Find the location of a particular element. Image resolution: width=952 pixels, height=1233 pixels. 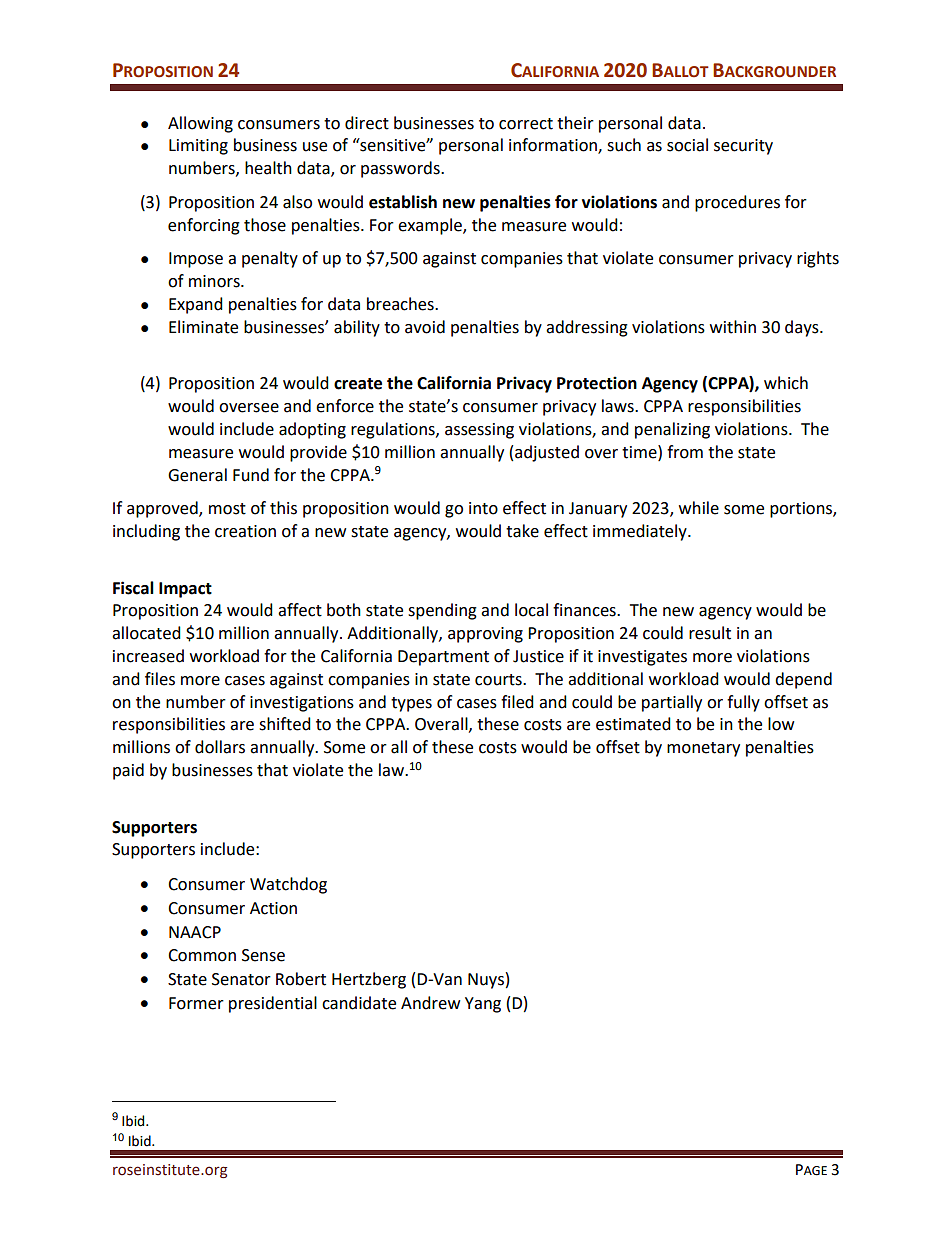

Limiting is located at coordinates (198, 147).
